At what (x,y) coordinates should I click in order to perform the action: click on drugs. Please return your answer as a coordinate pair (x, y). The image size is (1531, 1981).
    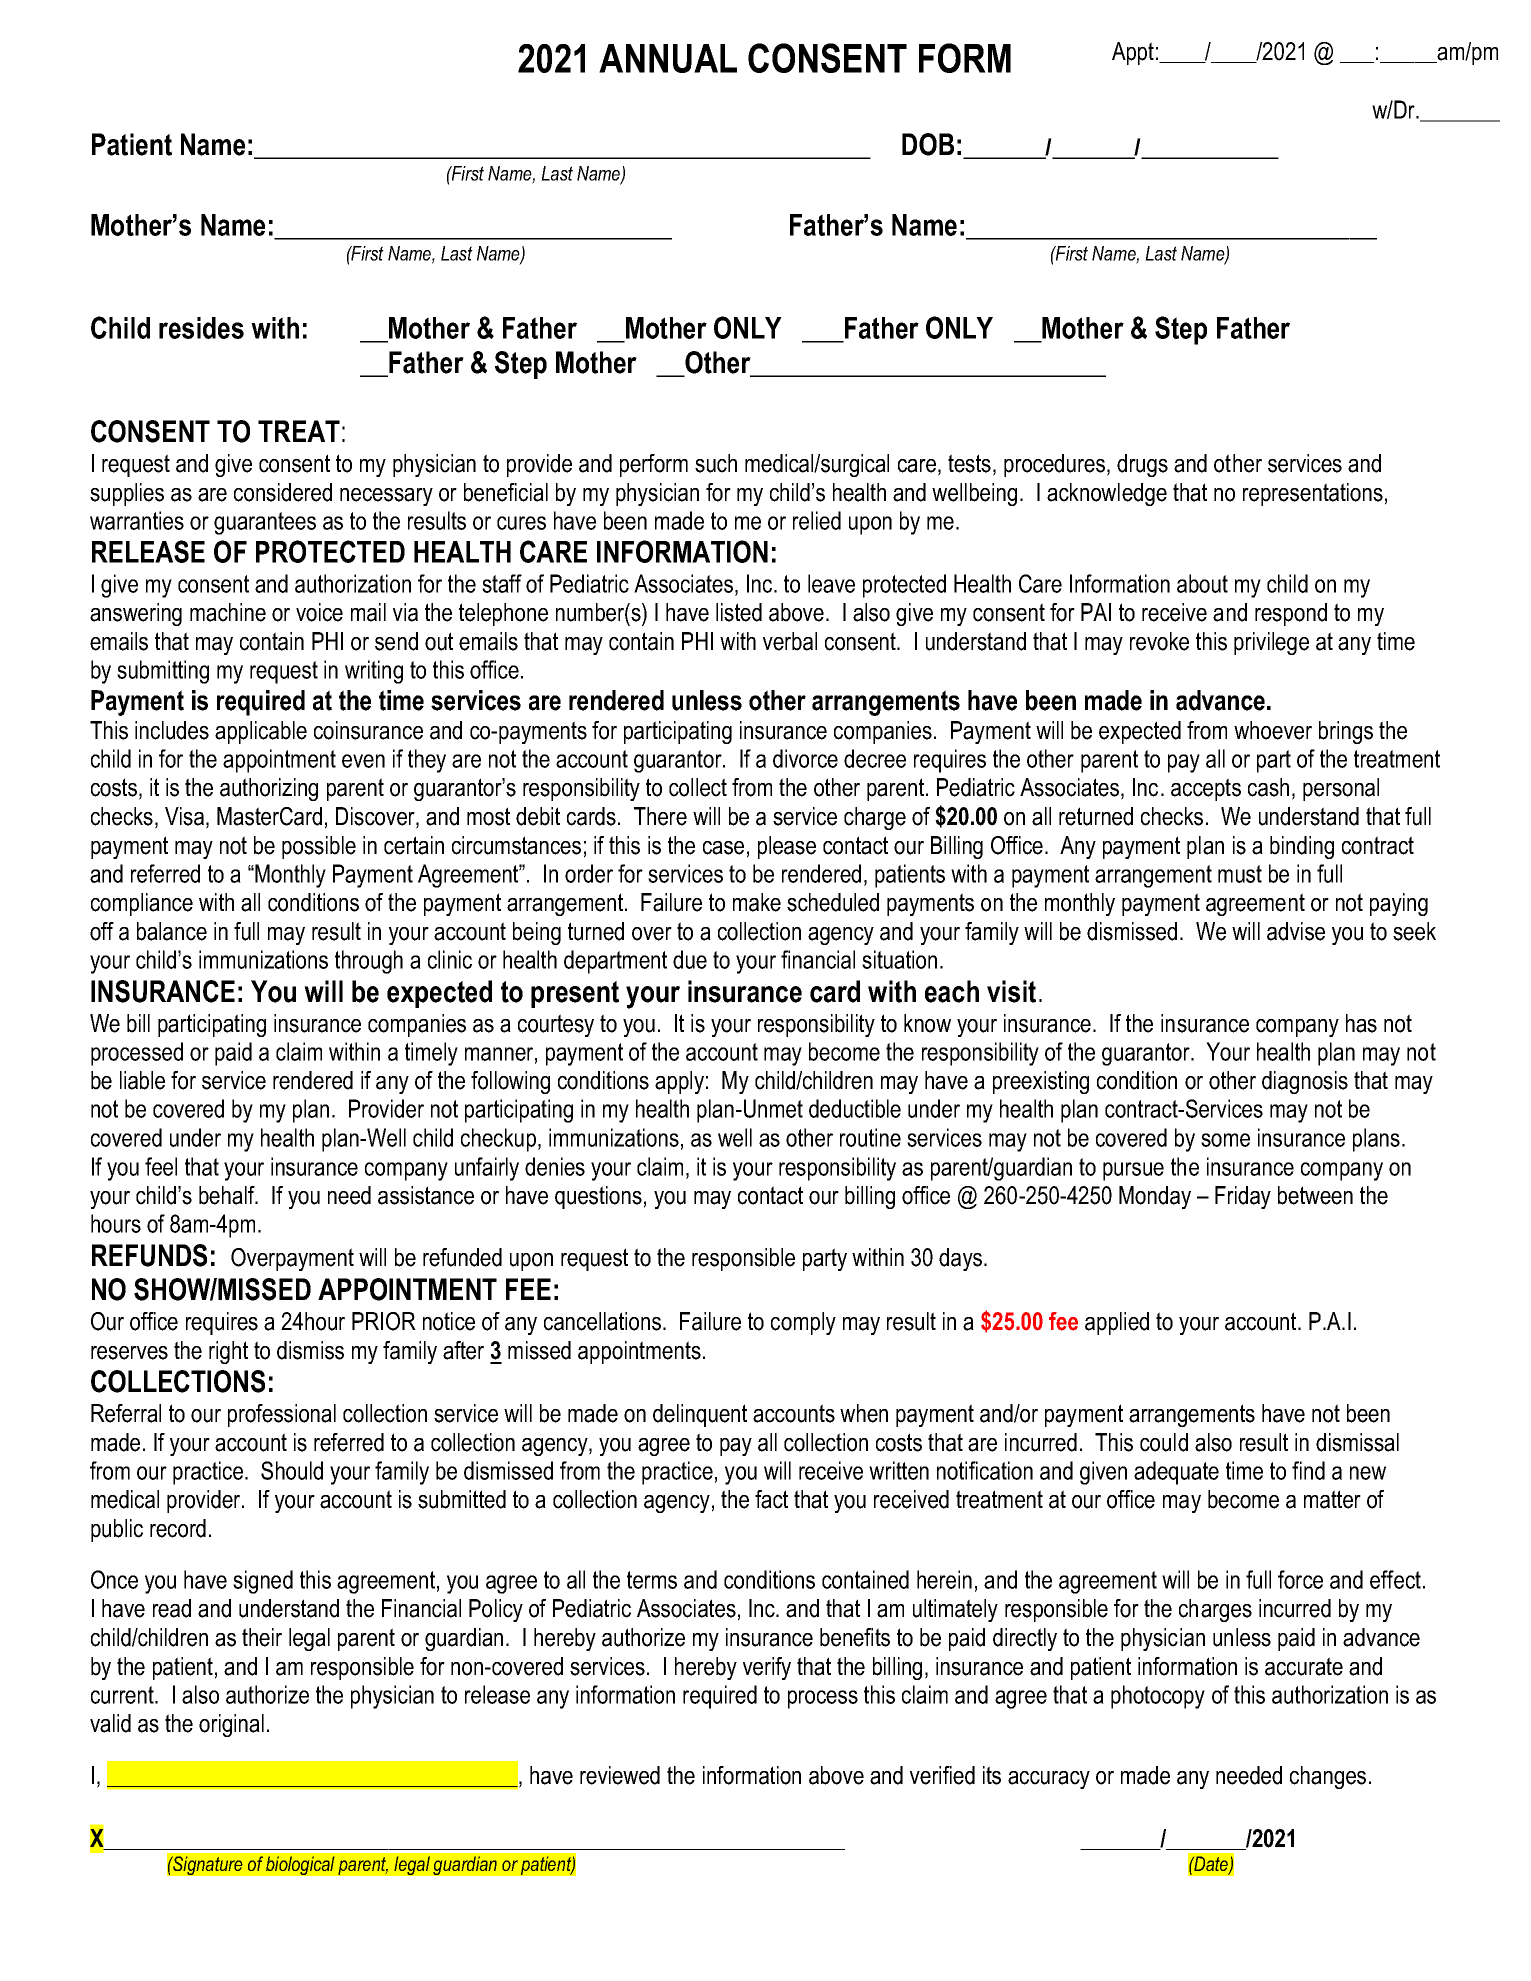
    Looking at the image, I should click on (1142, 465).
